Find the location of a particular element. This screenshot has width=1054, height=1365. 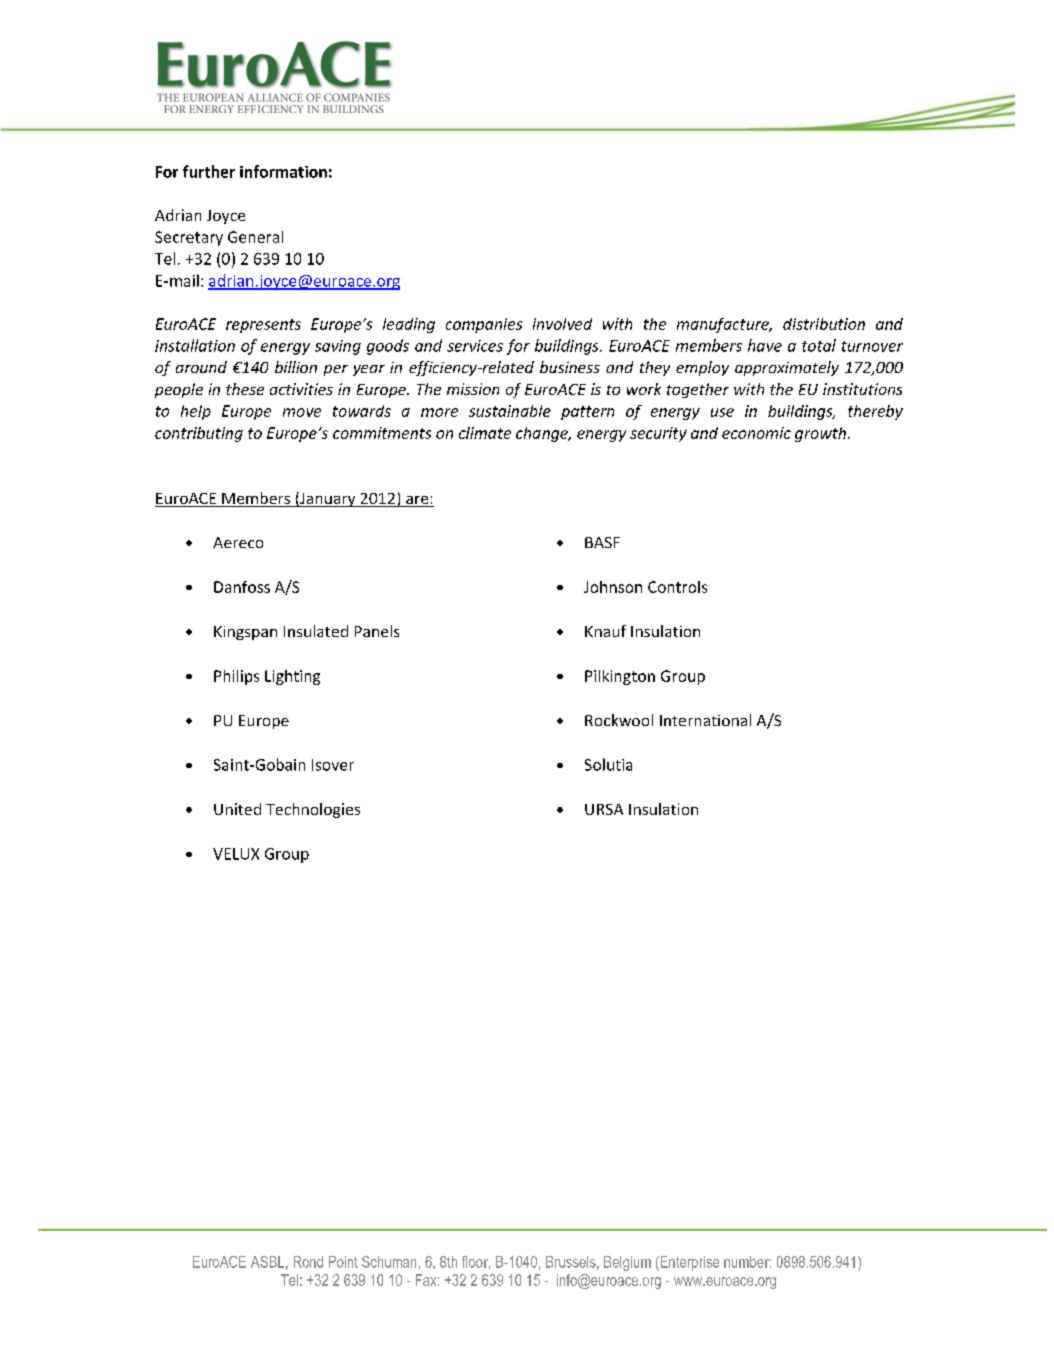

Rond is located at coordinates (308, 1262).
